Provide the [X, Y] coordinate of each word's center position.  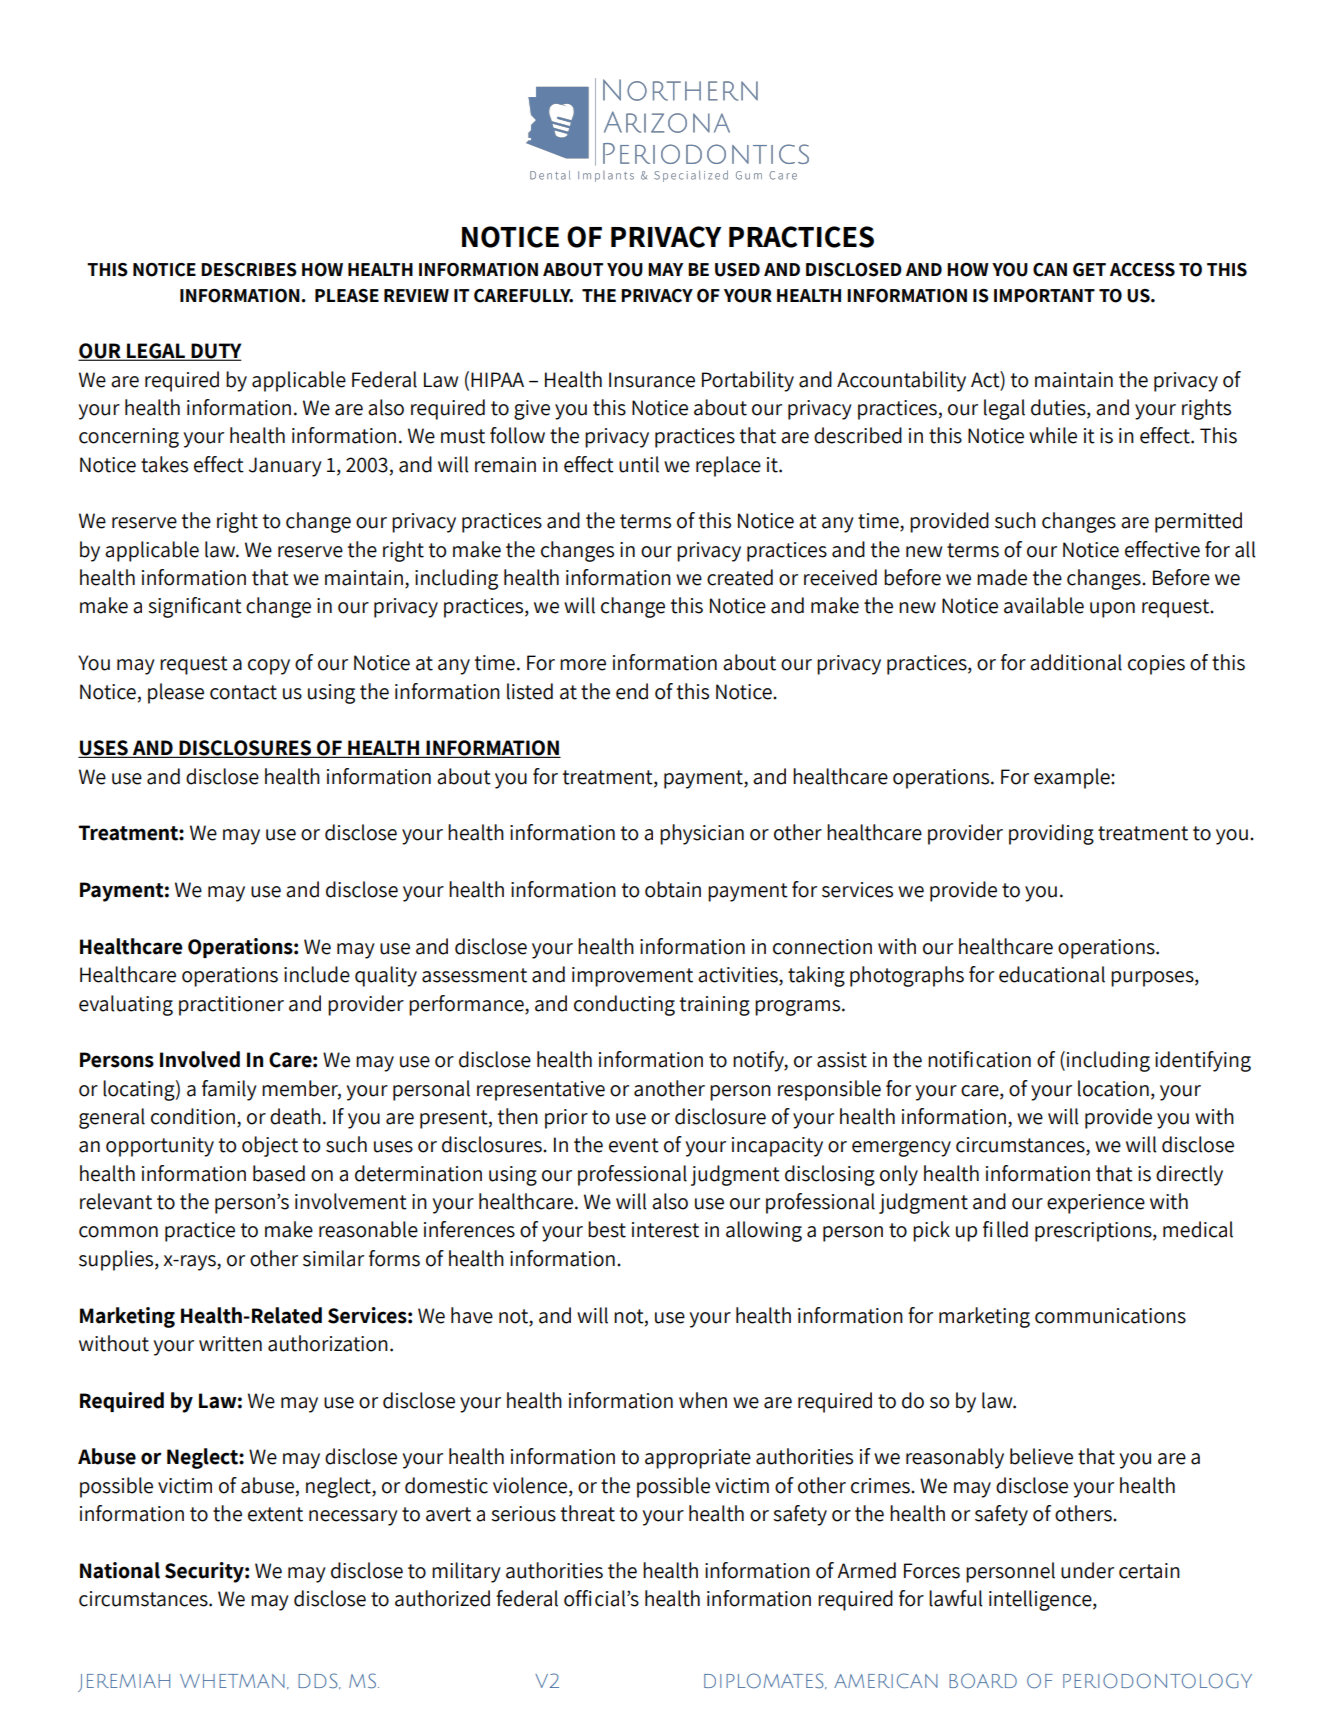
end [632, 691]
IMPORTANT [1044, 296]
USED [737, 270]
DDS [319, 1681]
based [279, 1173]
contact [243, 692]
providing [1051, 834]
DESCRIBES [249, 270]
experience [1096, 1204]
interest [665, 1230]
